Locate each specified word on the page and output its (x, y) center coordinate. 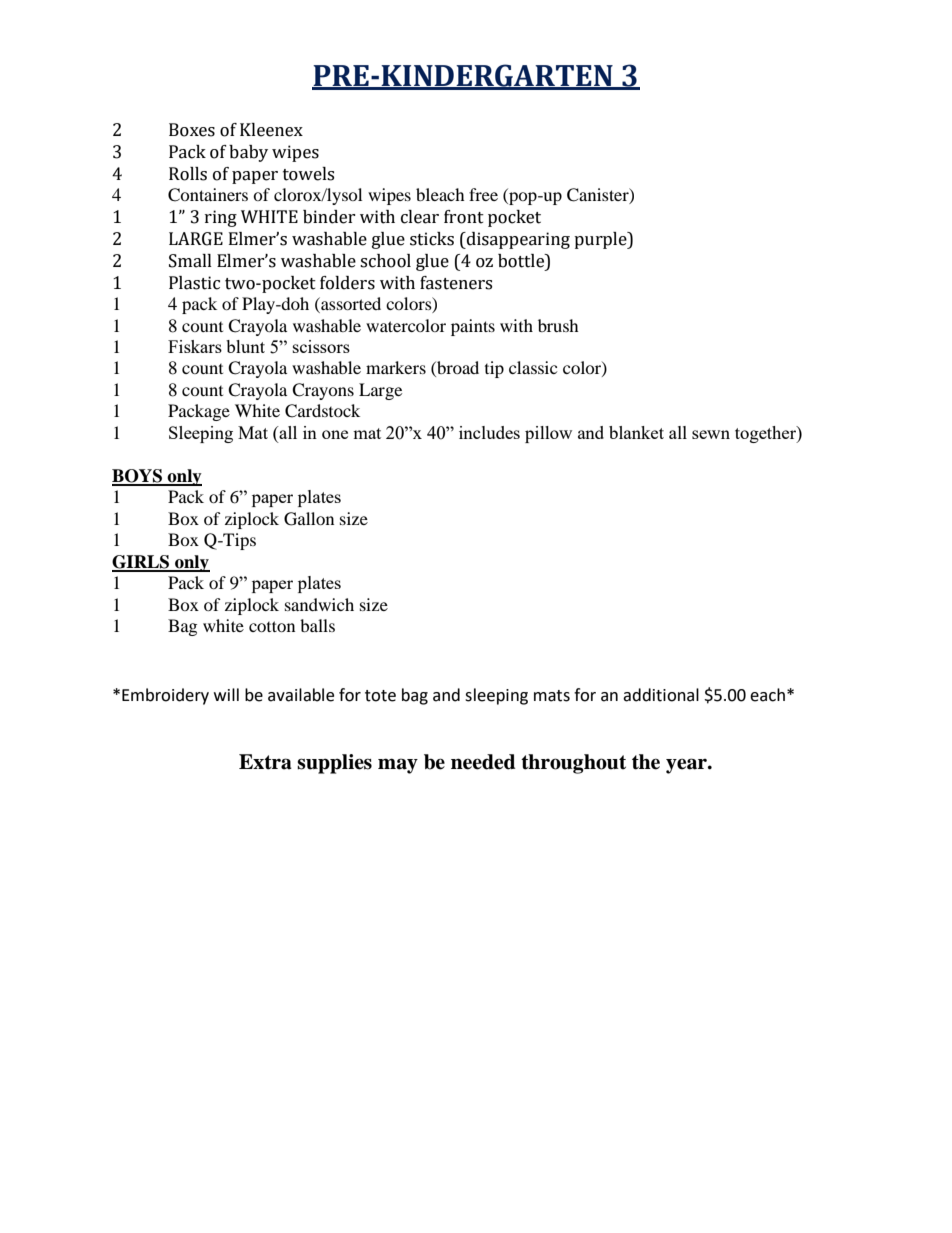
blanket (636, 432)
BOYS (138, 477)
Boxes (192, 130)
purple (601, 240)
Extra (265, 762)
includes (489, 432)
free (483, 194)
